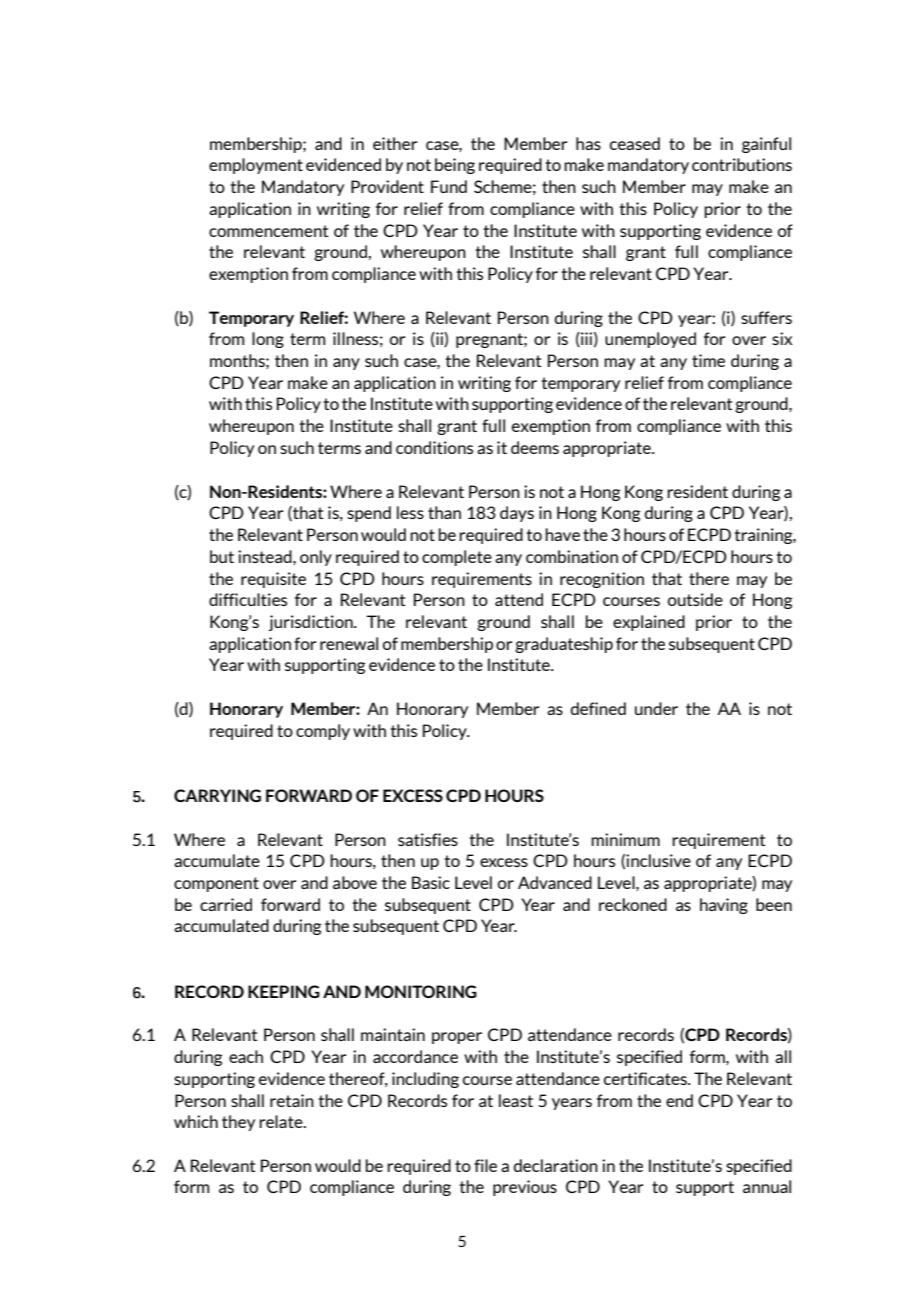  I want to click on contributions, so click(742, 164).
